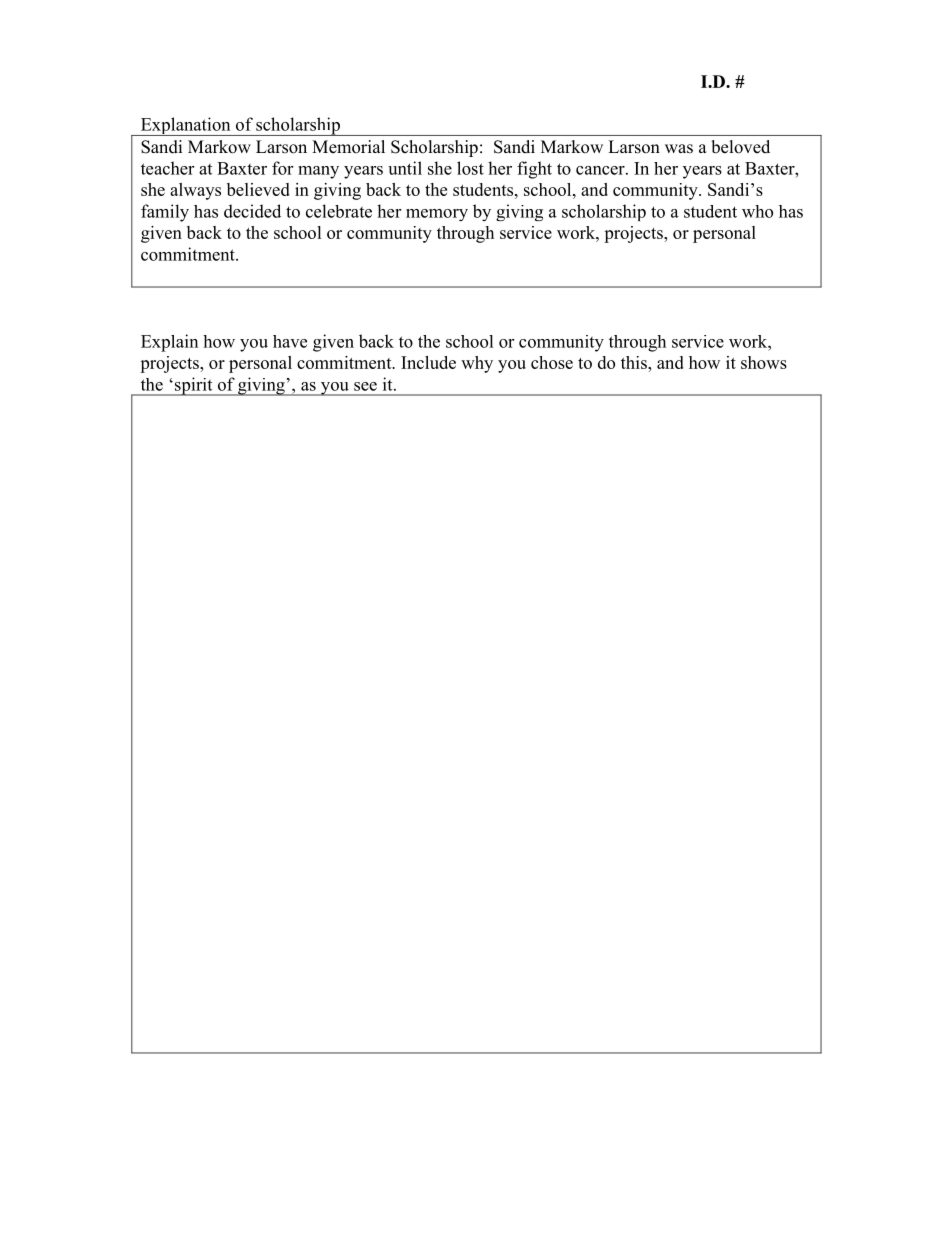 This document has width=952, height=1233. I want to click on Memorial, so click(348, 147).
